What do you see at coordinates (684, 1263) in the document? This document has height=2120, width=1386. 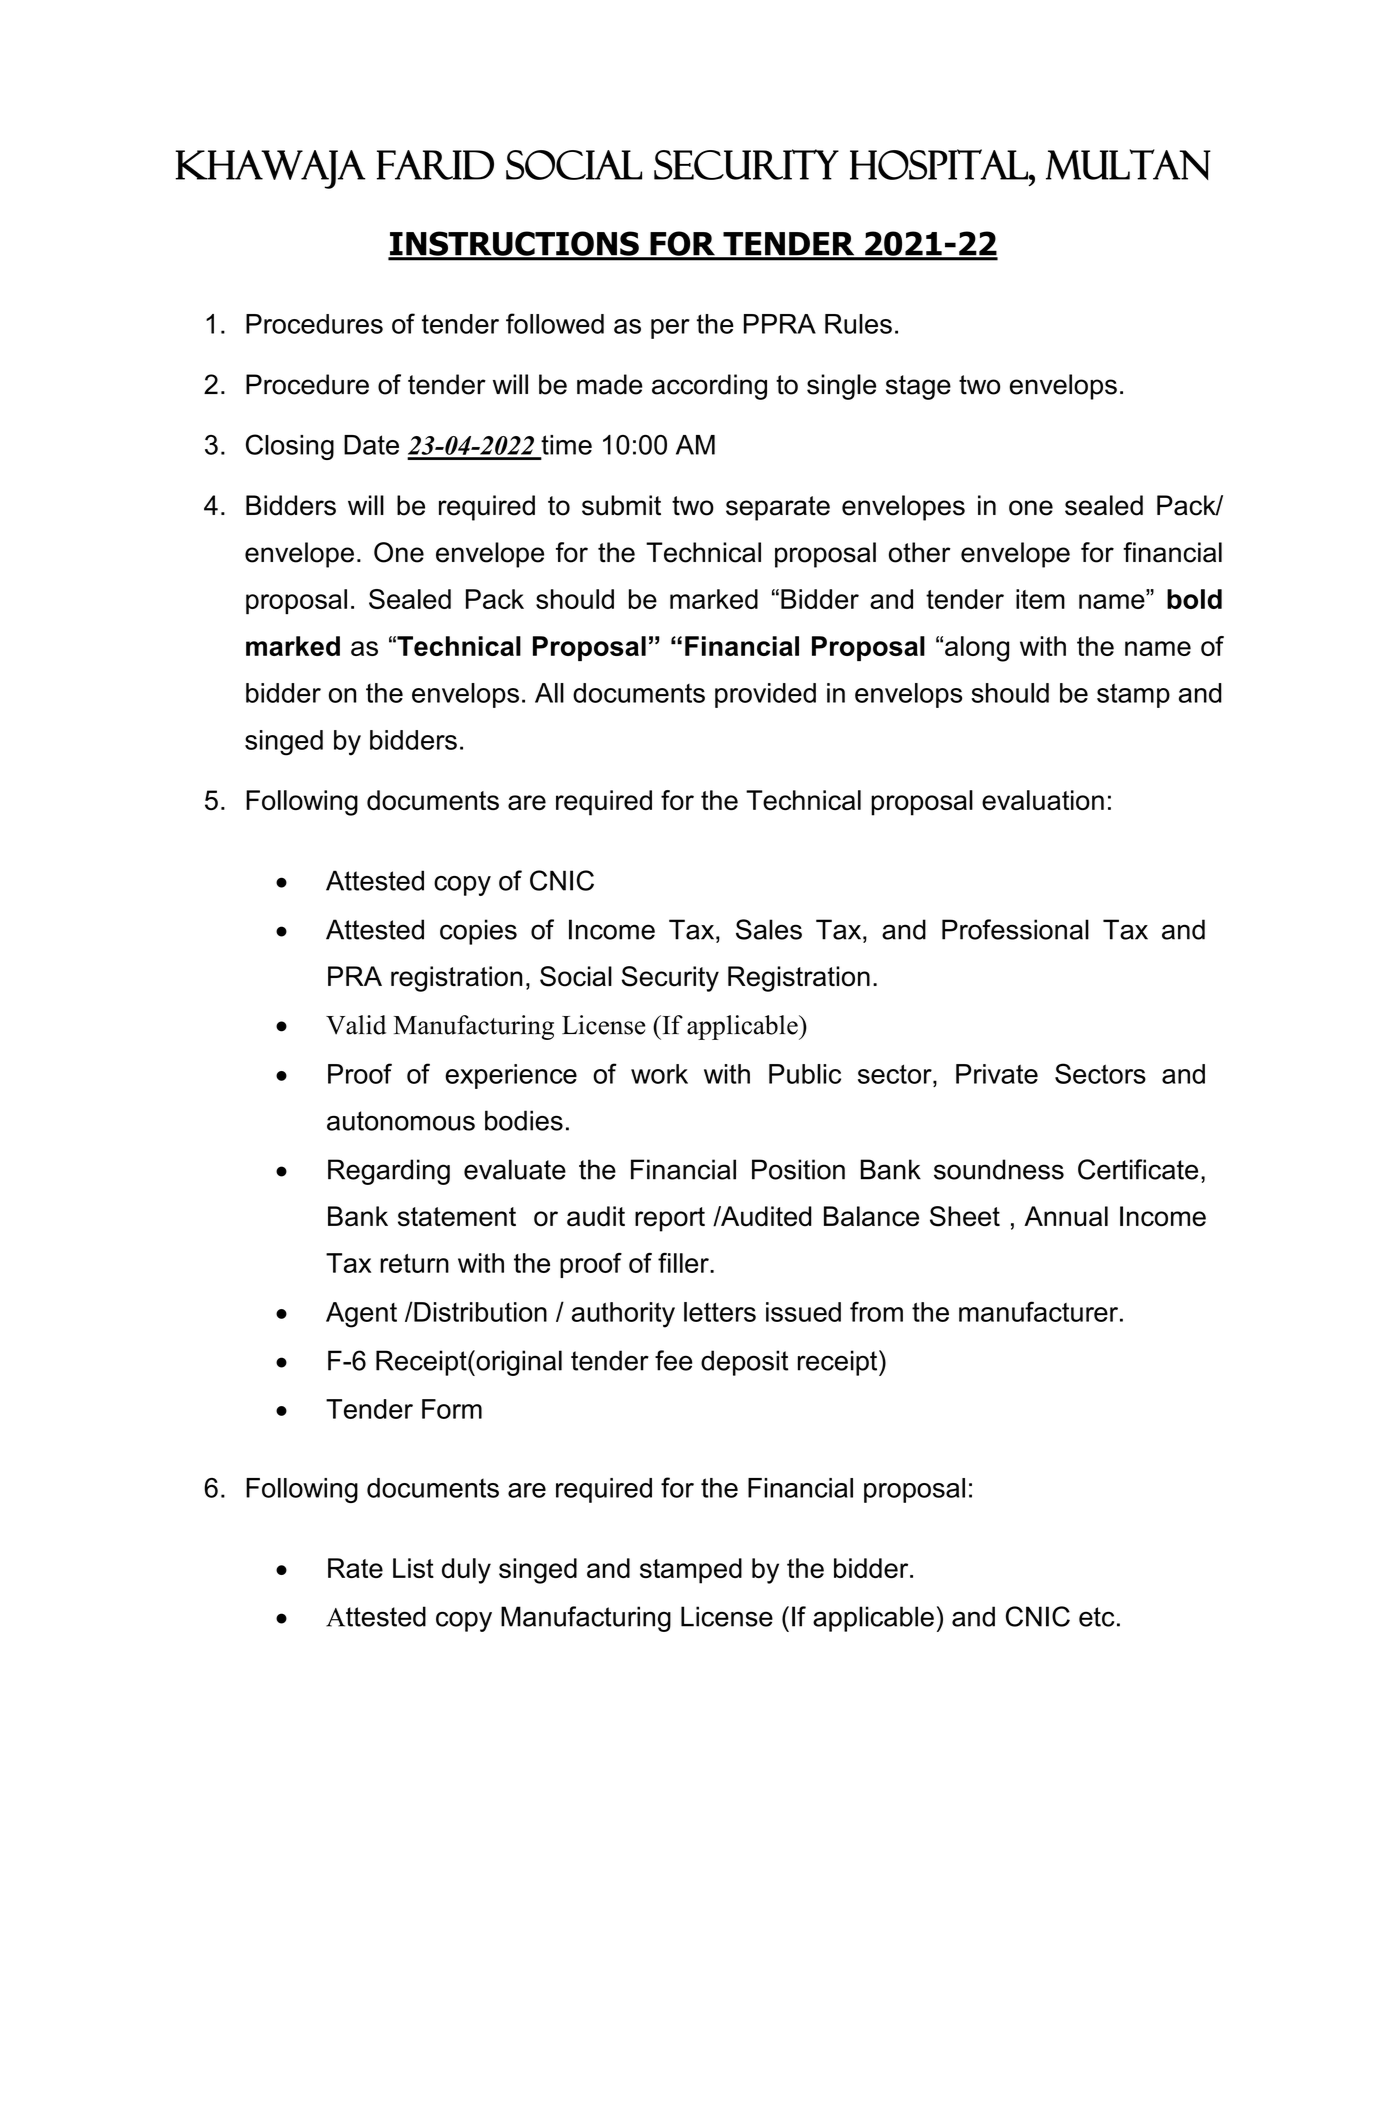 I see `filler` at bounding box center [684, 1263].
